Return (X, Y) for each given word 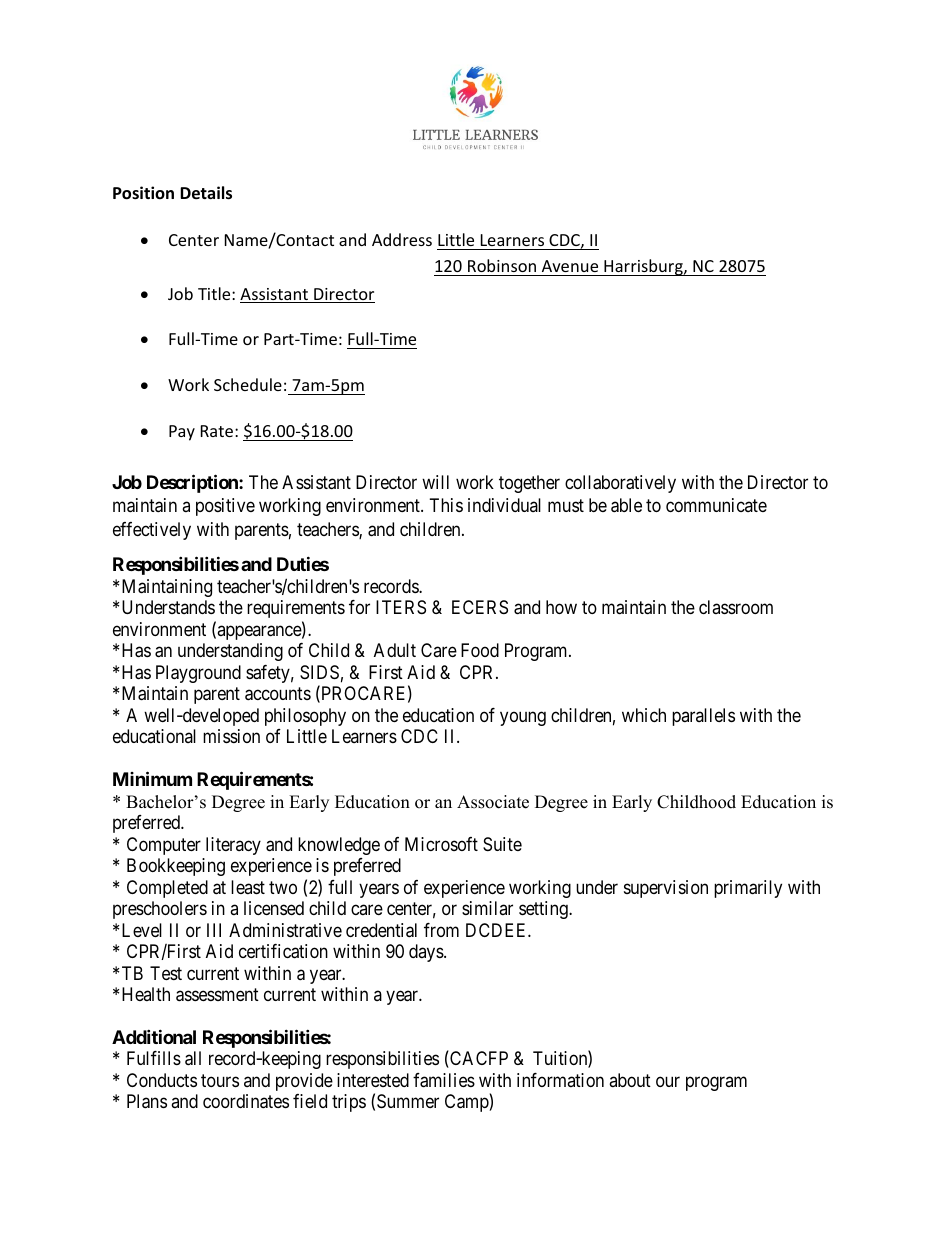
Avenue (570, 266)
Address (402, 239)
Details (206, 193)
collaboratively (620, 484)
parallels (703, 717)
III (214, 930)
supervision (666, 889)
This (446, 505)
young (523, 718)
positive (225, 507)
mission (231, 736)
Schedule (248, 384)
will (435, 482)
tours (220, 1080)
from (441, 930)
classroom (736, 607)
